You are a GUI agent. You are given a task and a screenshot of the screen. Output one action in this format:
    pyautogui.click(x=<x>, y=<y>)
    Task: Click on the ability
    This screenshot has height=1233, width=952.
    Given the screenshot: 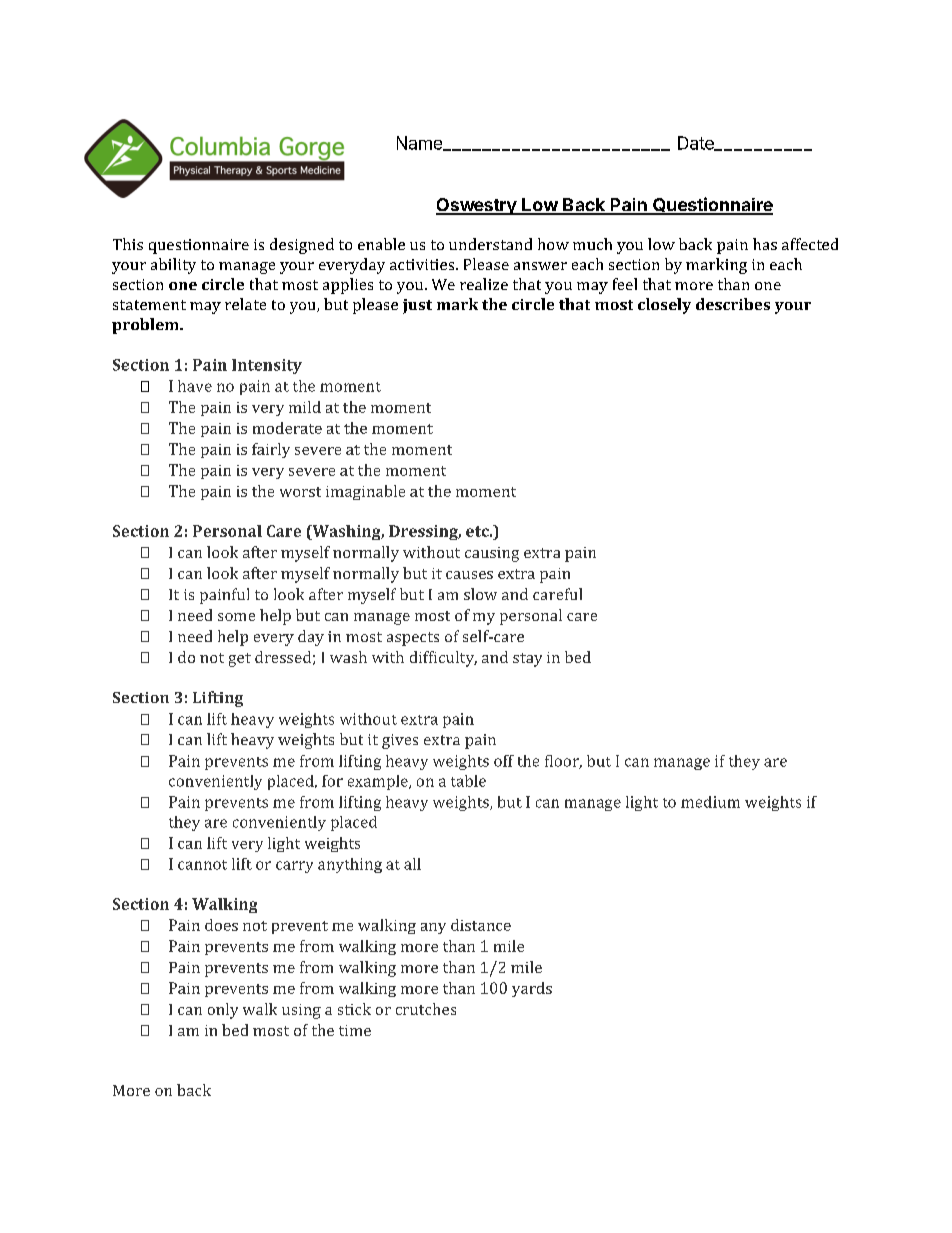 What is the action you would take?
    pyautogui.click(x=173, y=266)
